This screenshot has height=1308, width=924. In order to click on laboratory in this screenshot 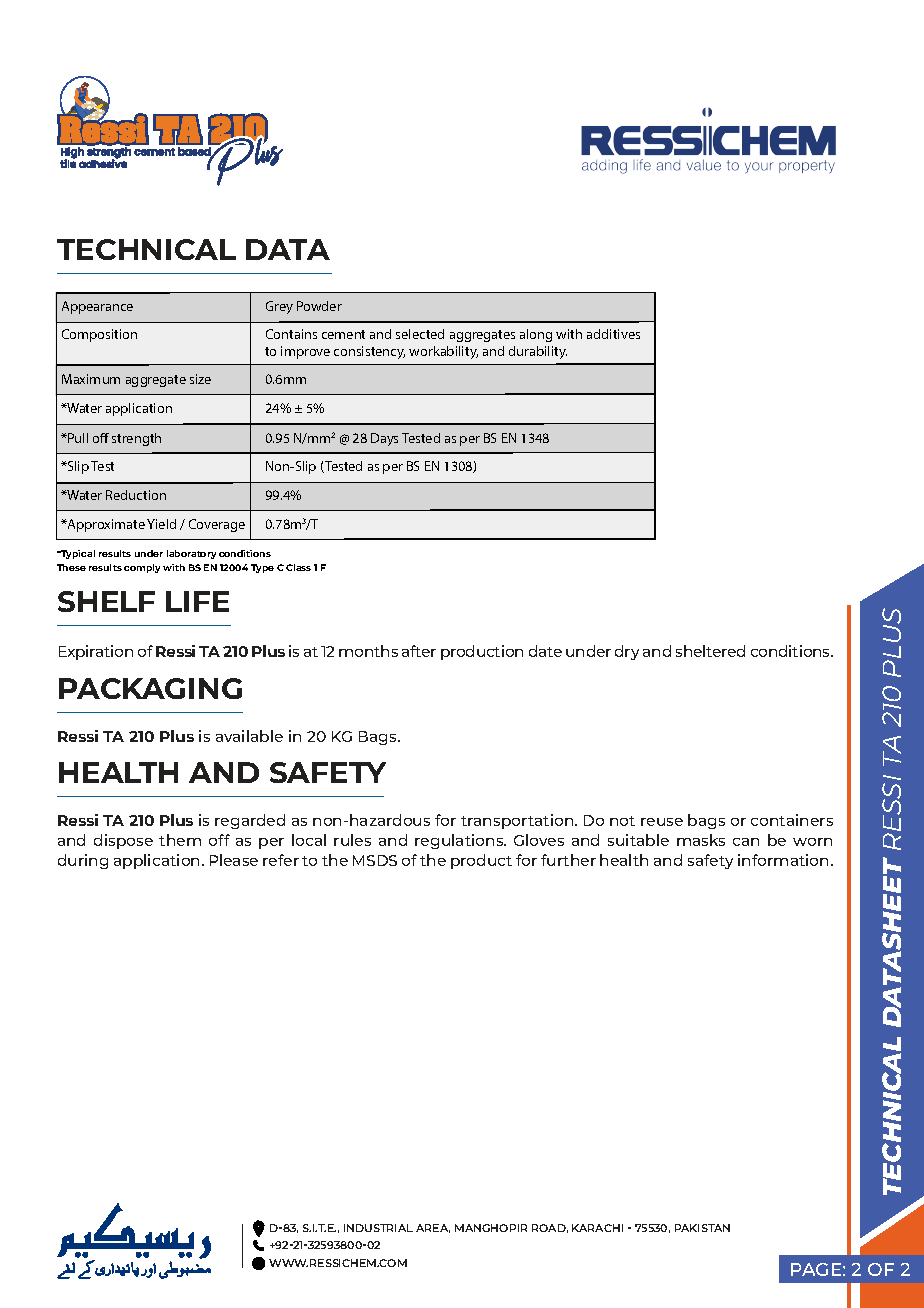, I will do `click(191, 554)`.
